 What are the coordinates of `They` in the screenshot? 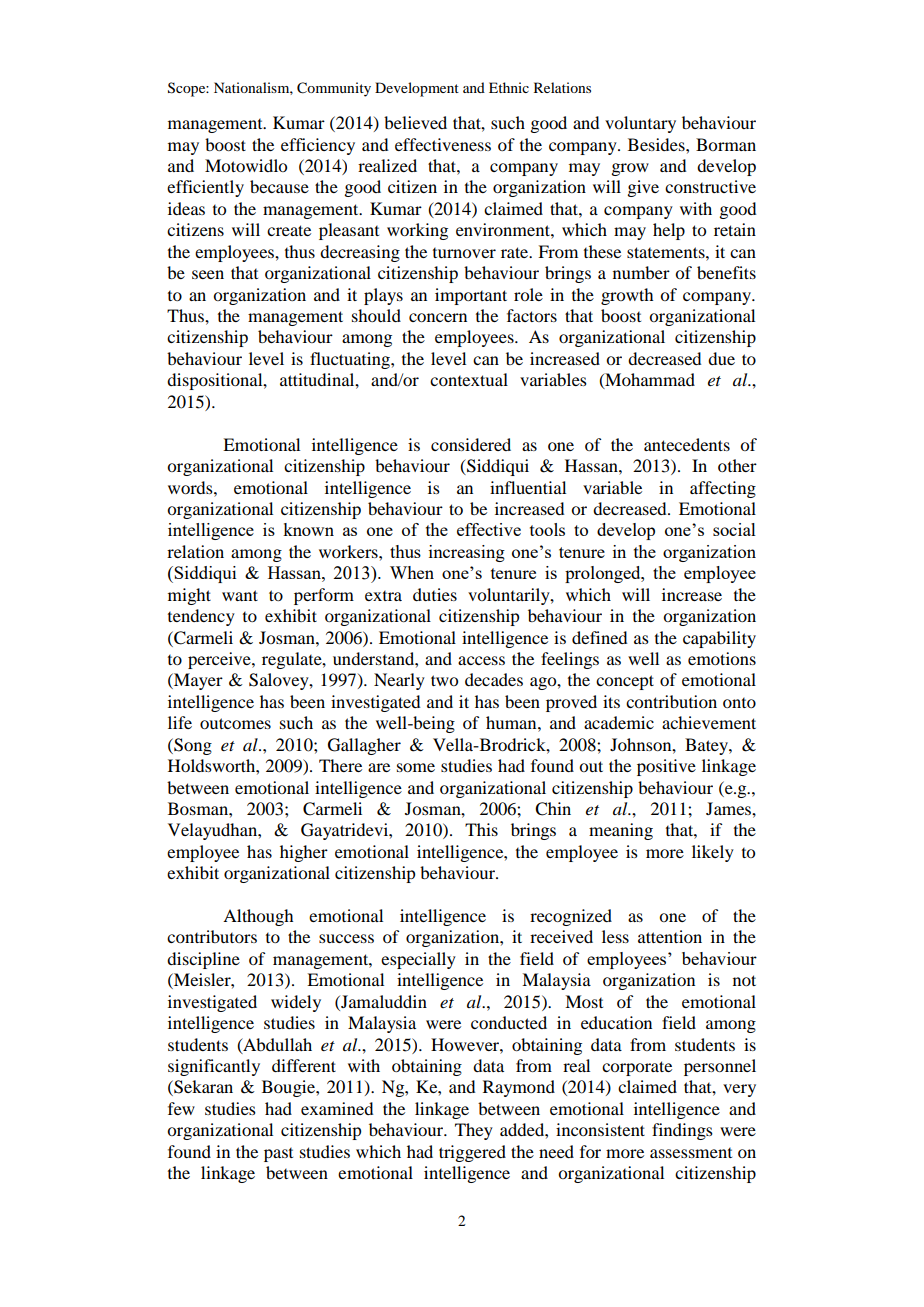 It's located at (474, 1131).
